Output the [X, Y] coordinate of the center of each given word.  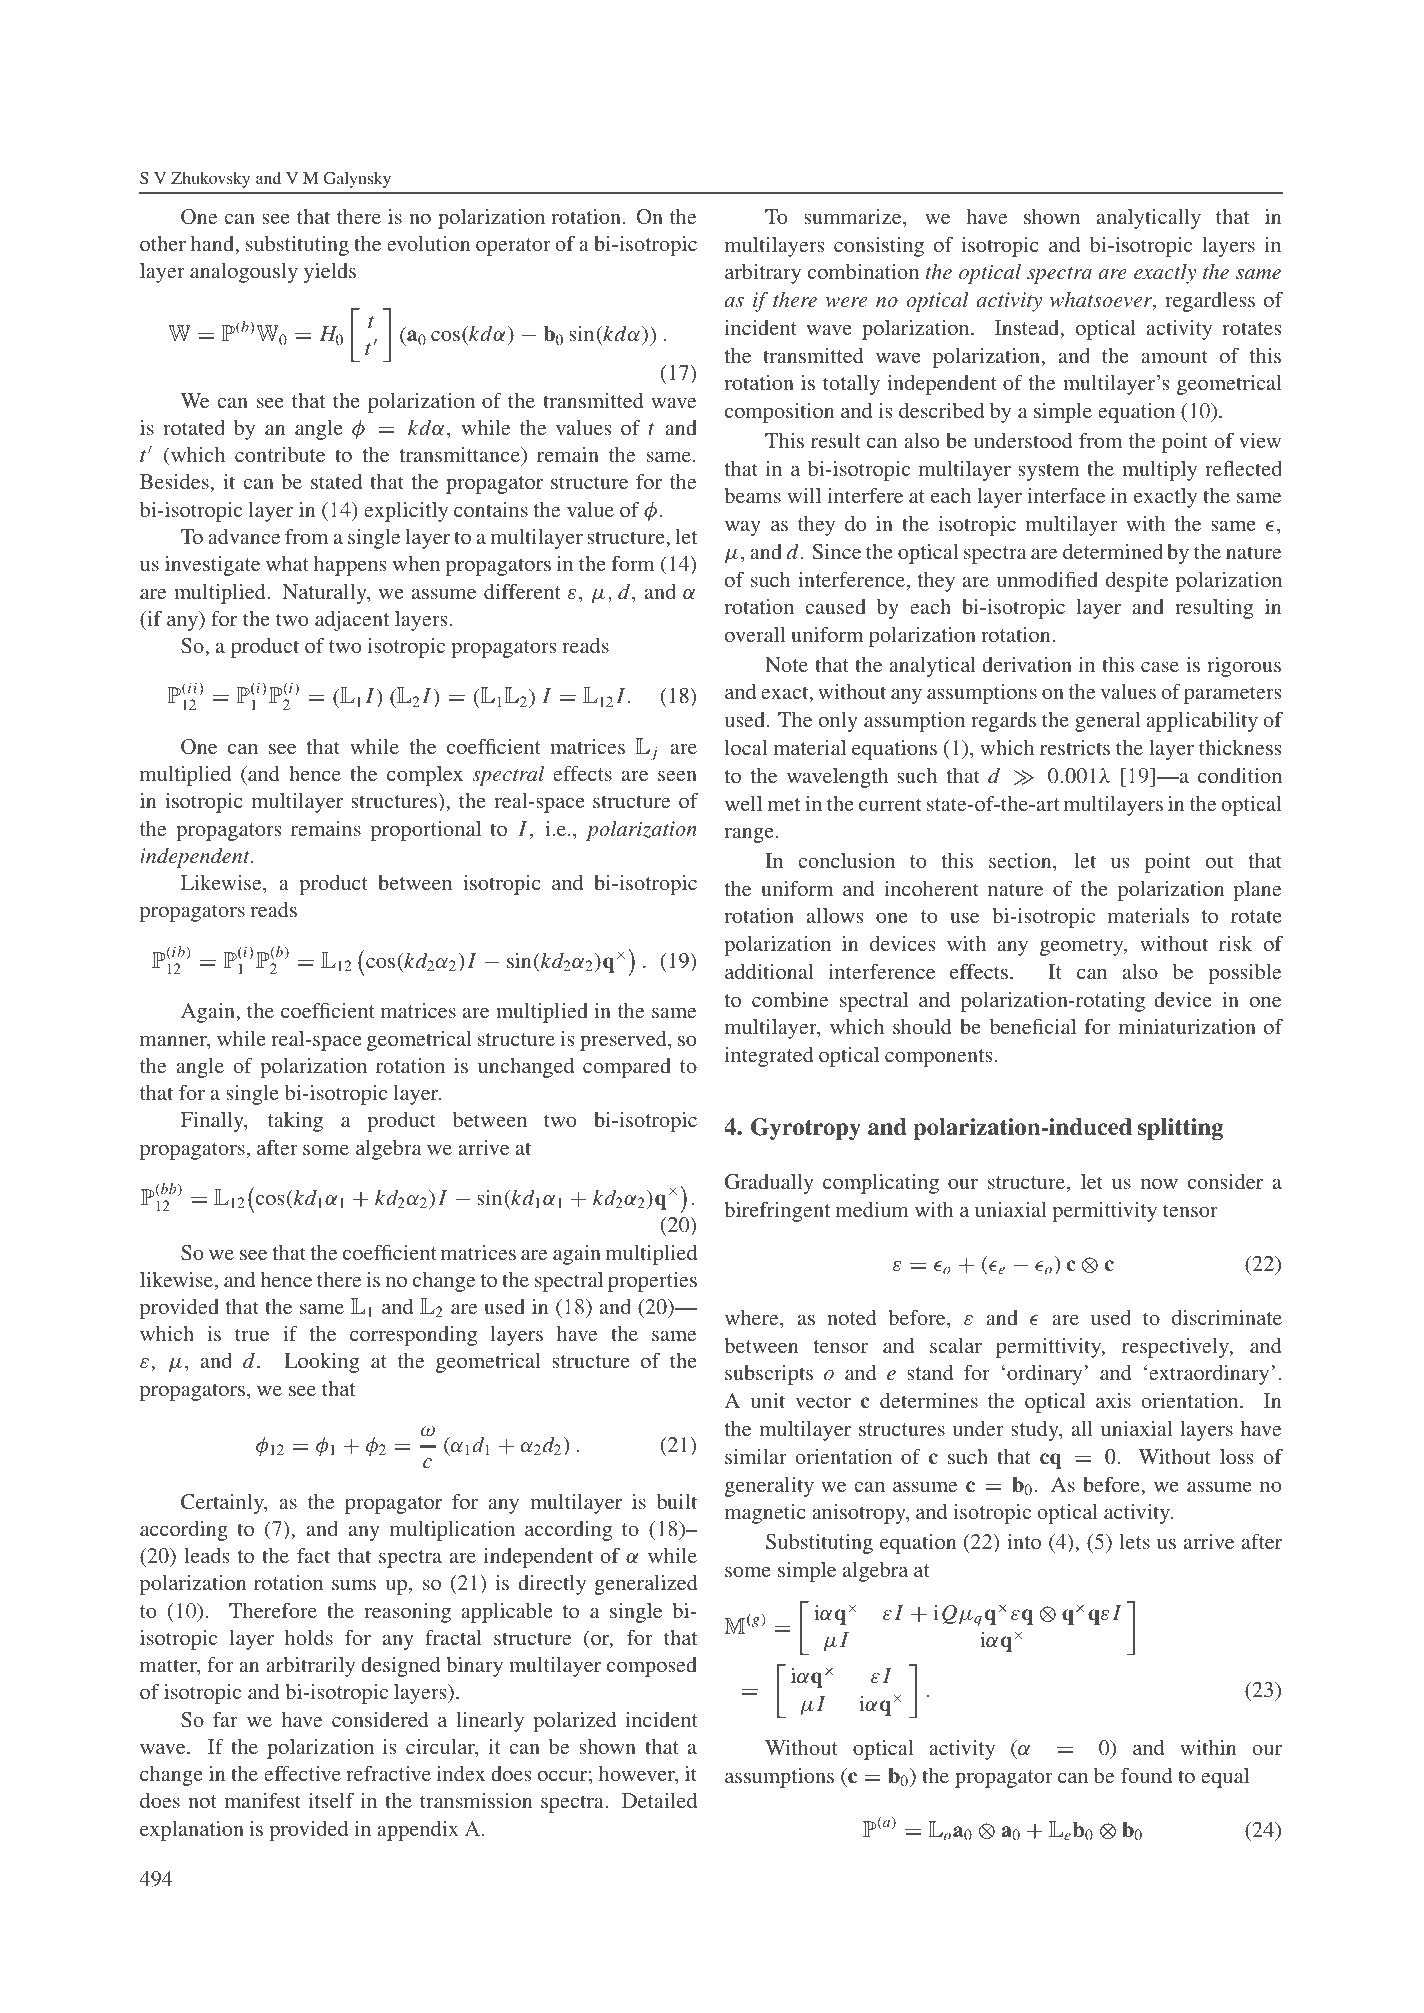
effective [302, 1773]
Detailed [659, 1800]
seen [677, 775]
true [252, 1334]
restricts [1075, 747]
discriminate [1227, 1317]
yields [330, 273]
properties [652, 1282]
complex [425, 776]
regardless [1210, 302]
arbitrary [763, 274]
